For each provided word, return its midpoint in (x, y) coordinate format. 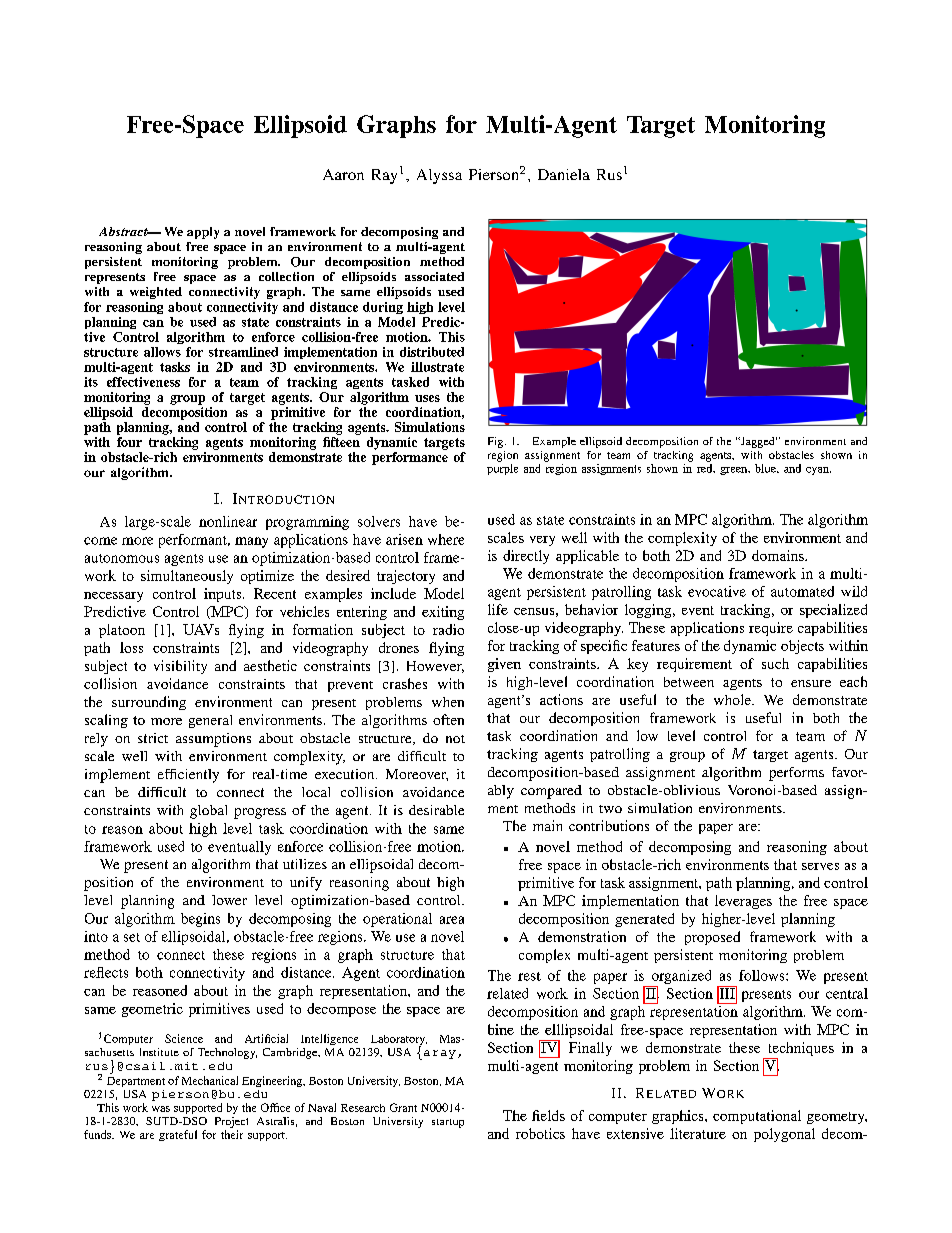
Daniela (564, 174)
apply (203, 233)
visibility (180, 667)
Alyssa (439, 176)
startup (448, 1123)
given (504, 665)
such (775, 663)
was (161, 1109)
